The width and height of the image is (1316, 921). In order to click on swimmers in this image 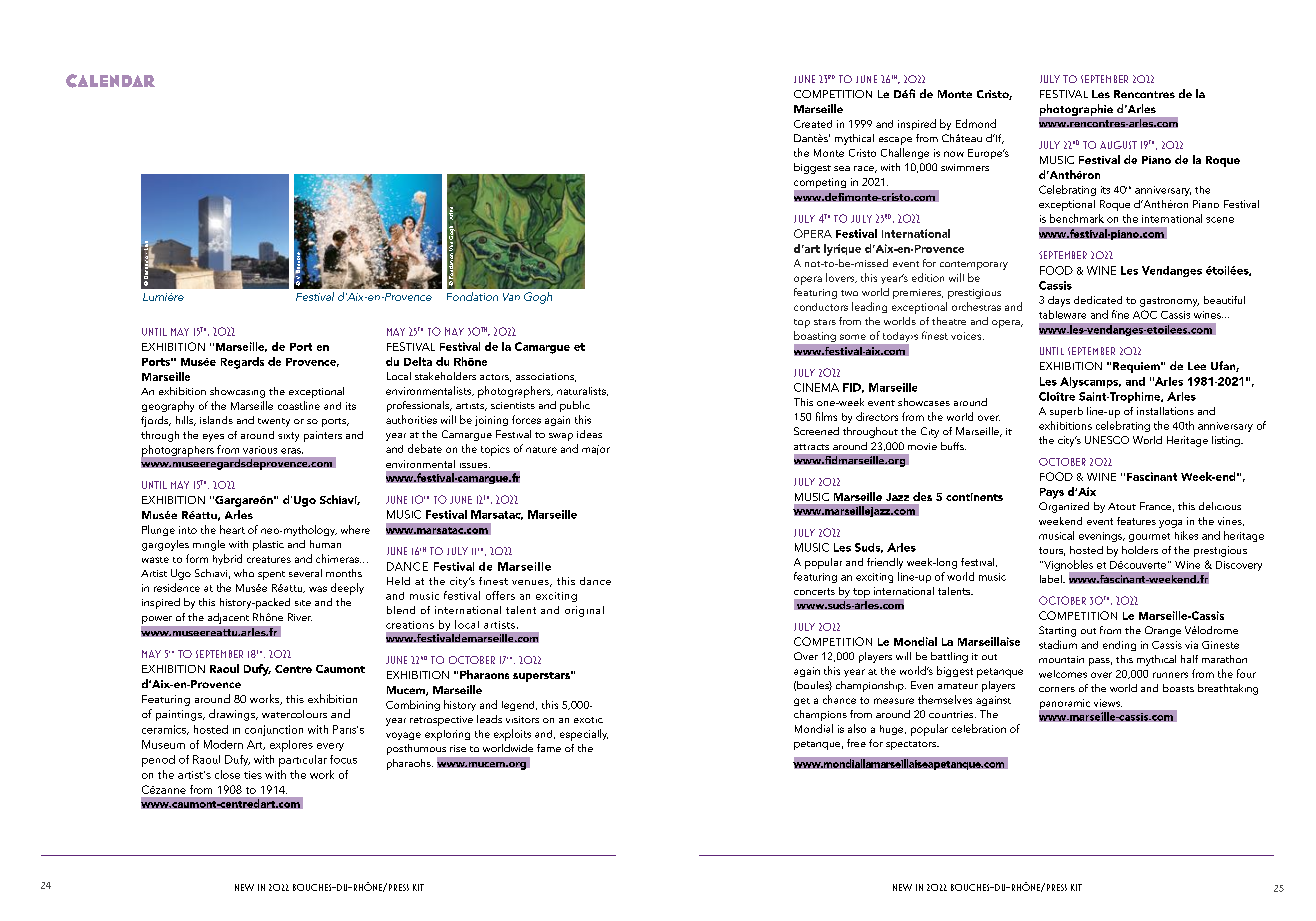, I will do `click(965, 167)`.
